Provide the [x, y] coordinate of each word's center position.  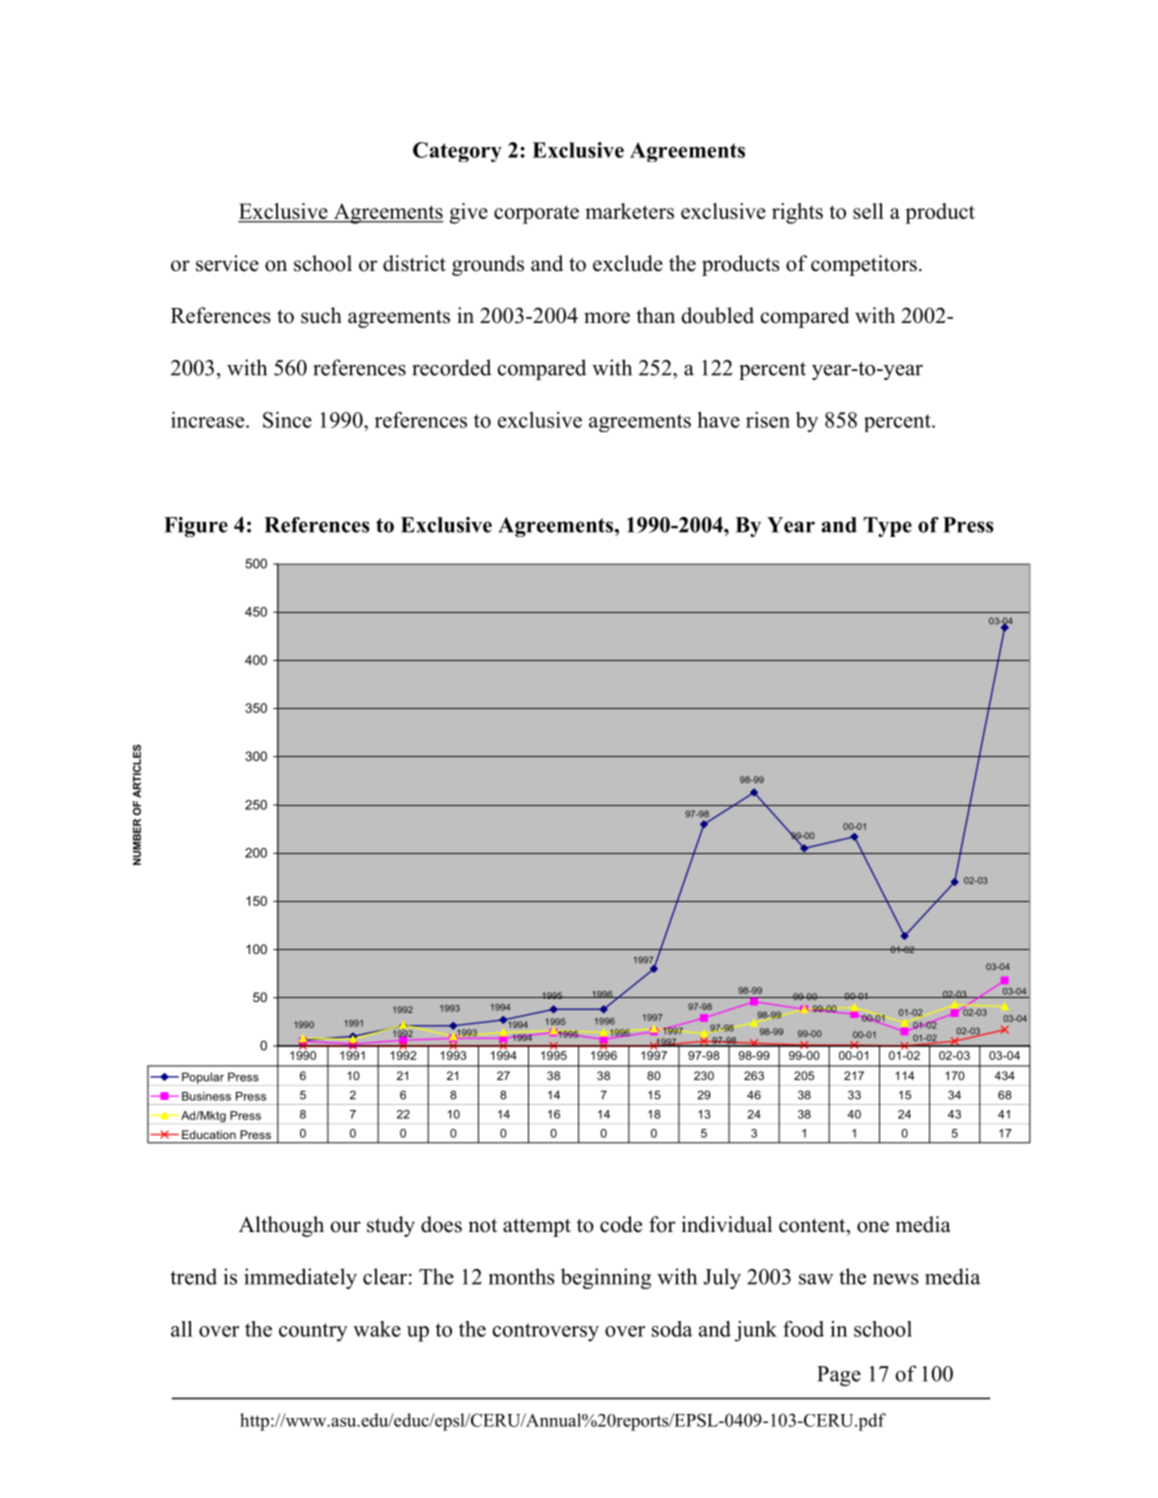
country [313, 1332]
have [718, 419]
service [227, 263]
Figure [196, 527]
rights [797, 213]
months [521, 1276]
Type [888, 527]
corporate [536, 214]
